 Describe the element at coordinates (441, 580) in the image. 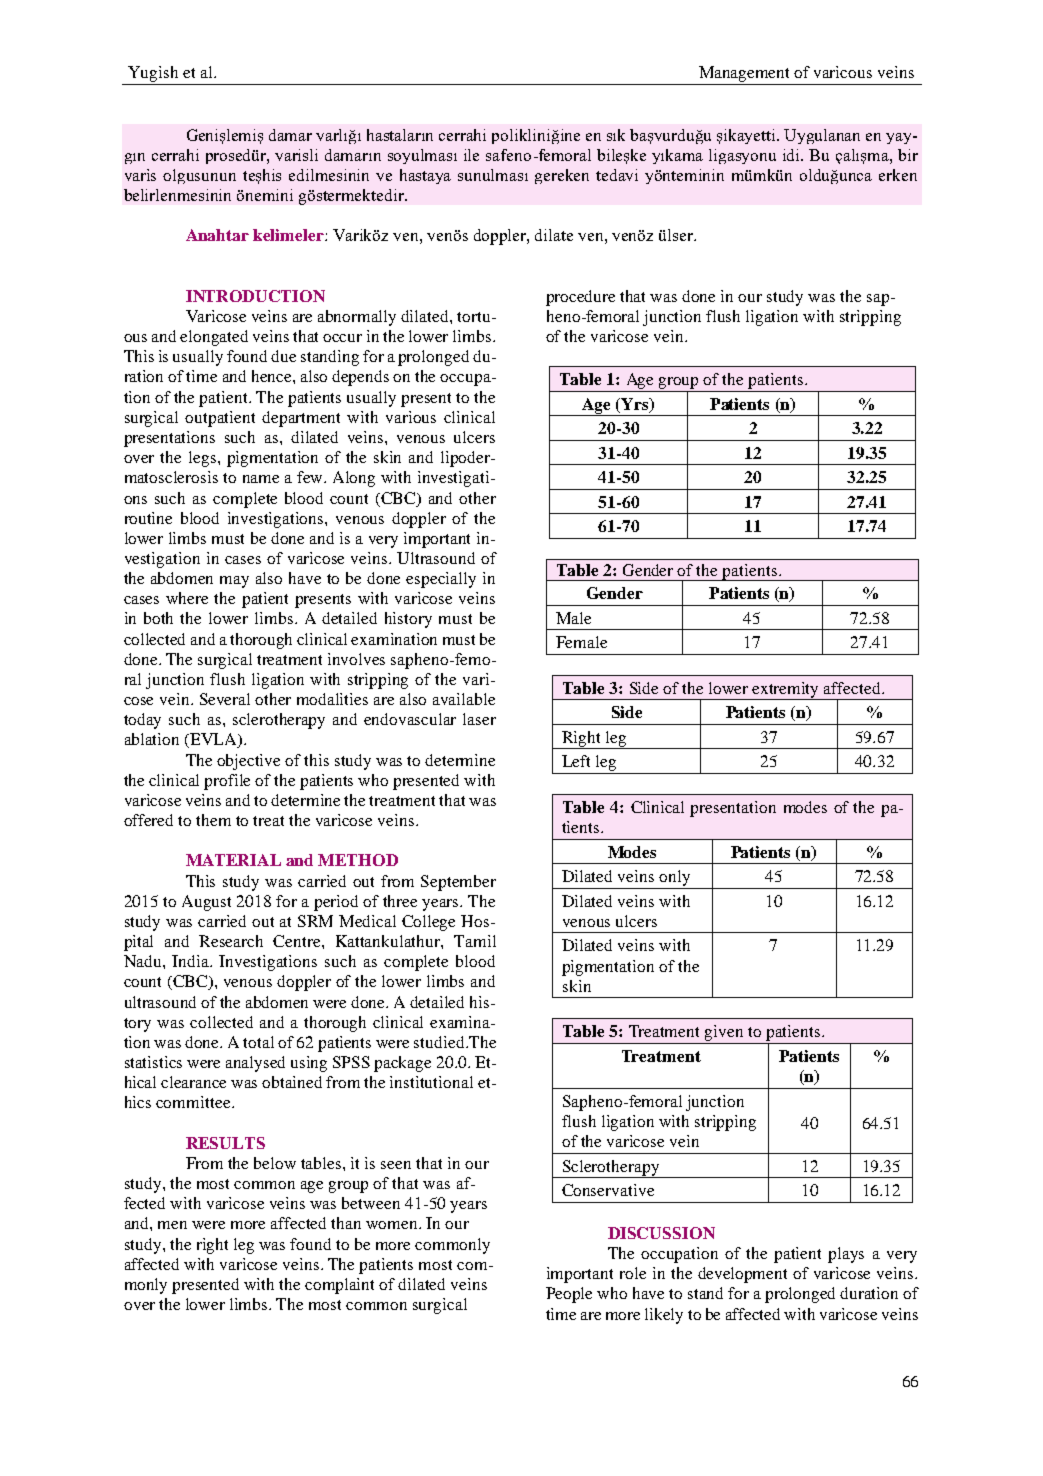

I see `especially` at that location.
